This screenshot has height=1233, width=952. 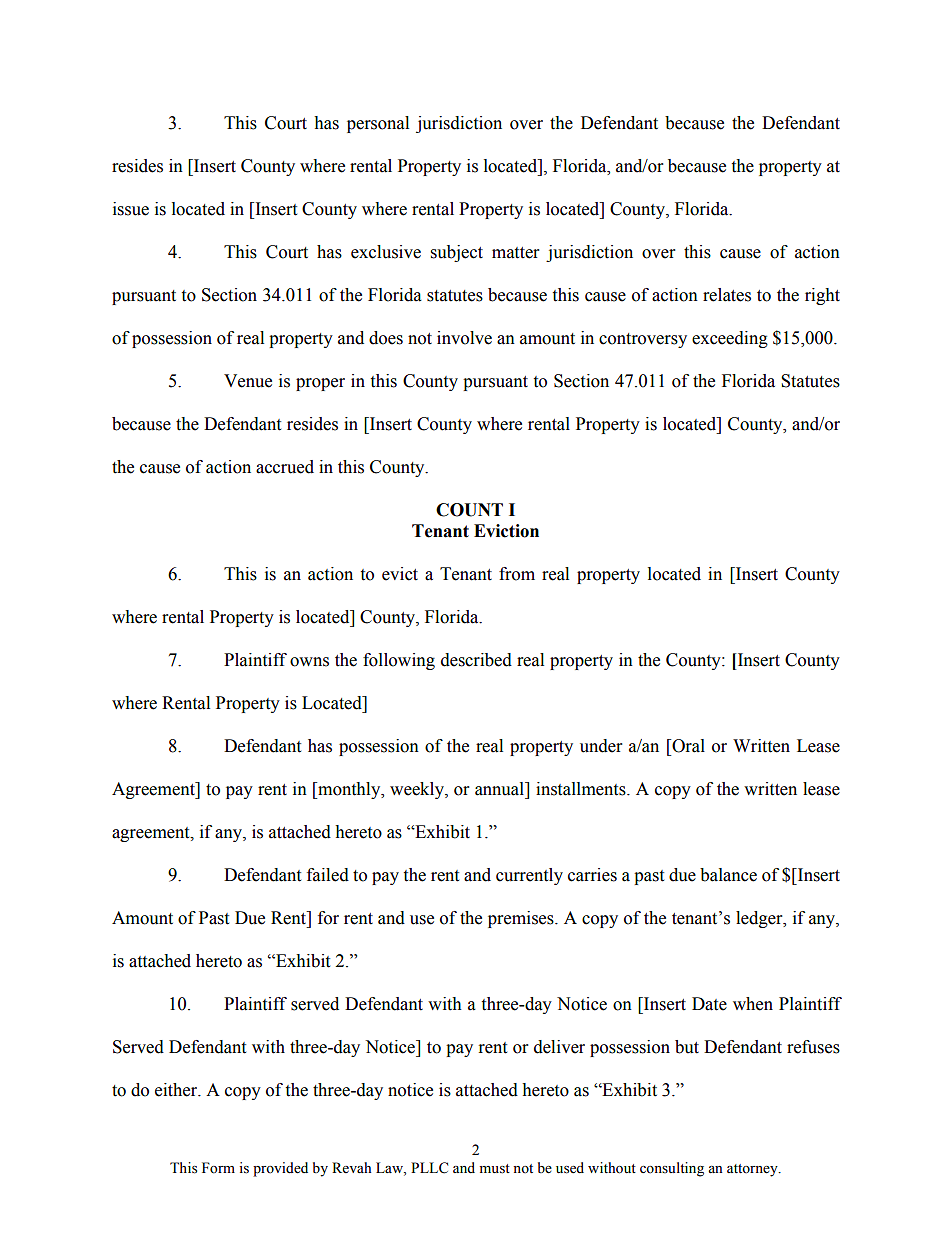 What do you see at coordinates (727, 295) in the screenshot?
I see `relates` at bounding box center [727, 295].
